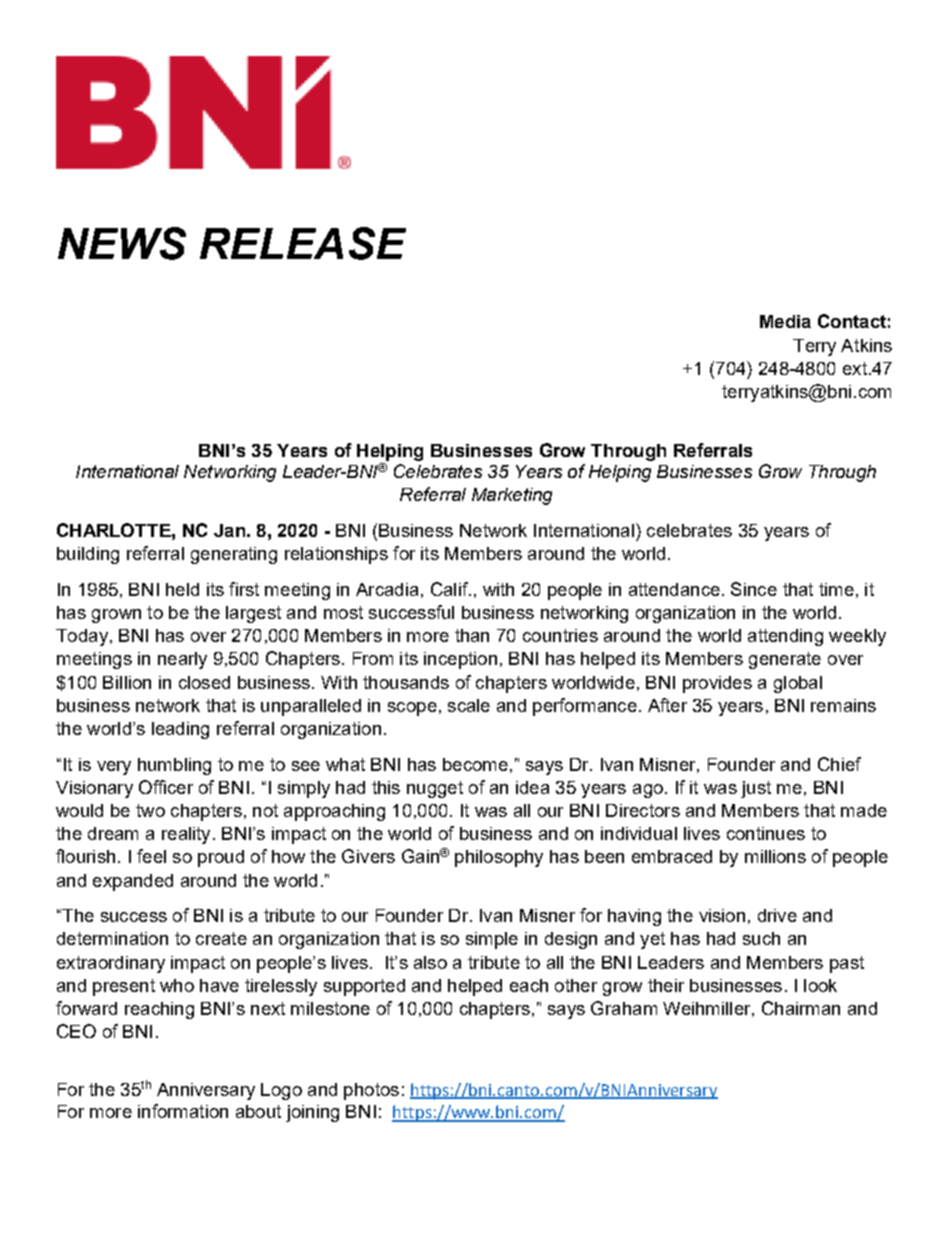 The image size is (952, 1233). What do you see at coordinates (122, 243) in the screenshot?
I see `NEWS` at bounding box center [122, 243].
